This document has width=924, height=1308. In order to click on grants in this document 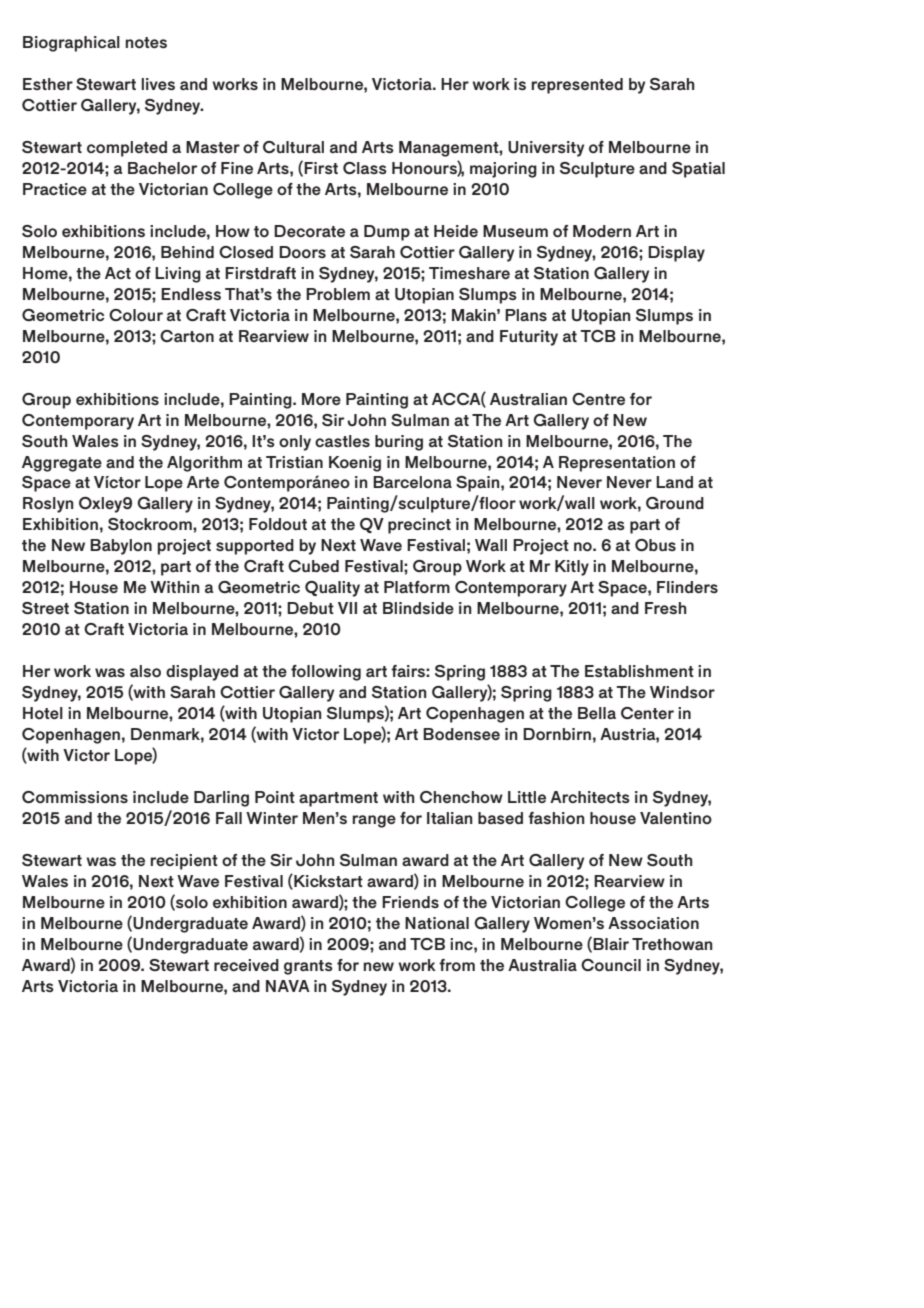, I will do `click(308, 967)`.
